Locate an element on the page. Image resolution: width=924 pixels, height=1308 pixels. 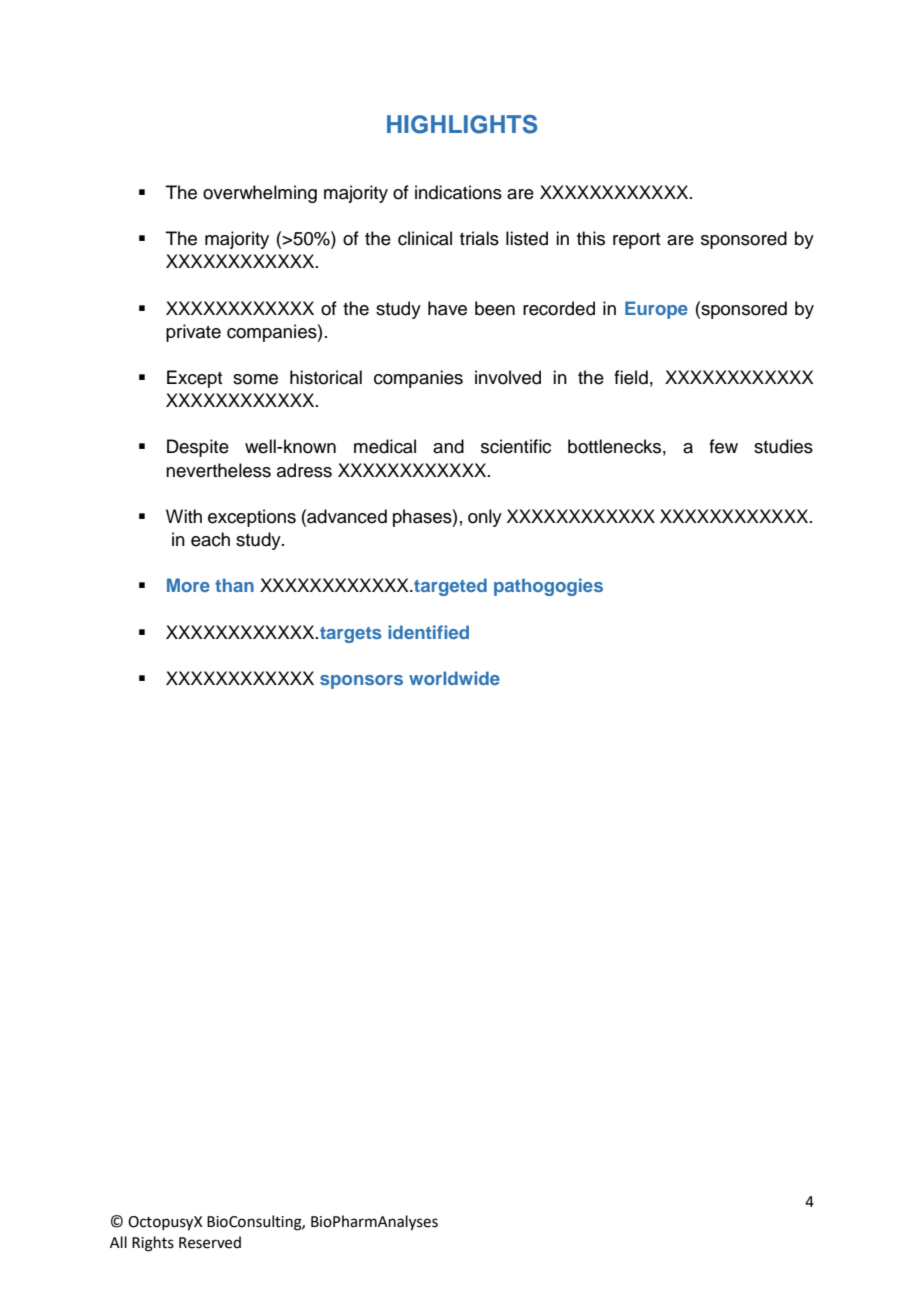
HIGHLIGHTS is located at coordinates (462, 124).
